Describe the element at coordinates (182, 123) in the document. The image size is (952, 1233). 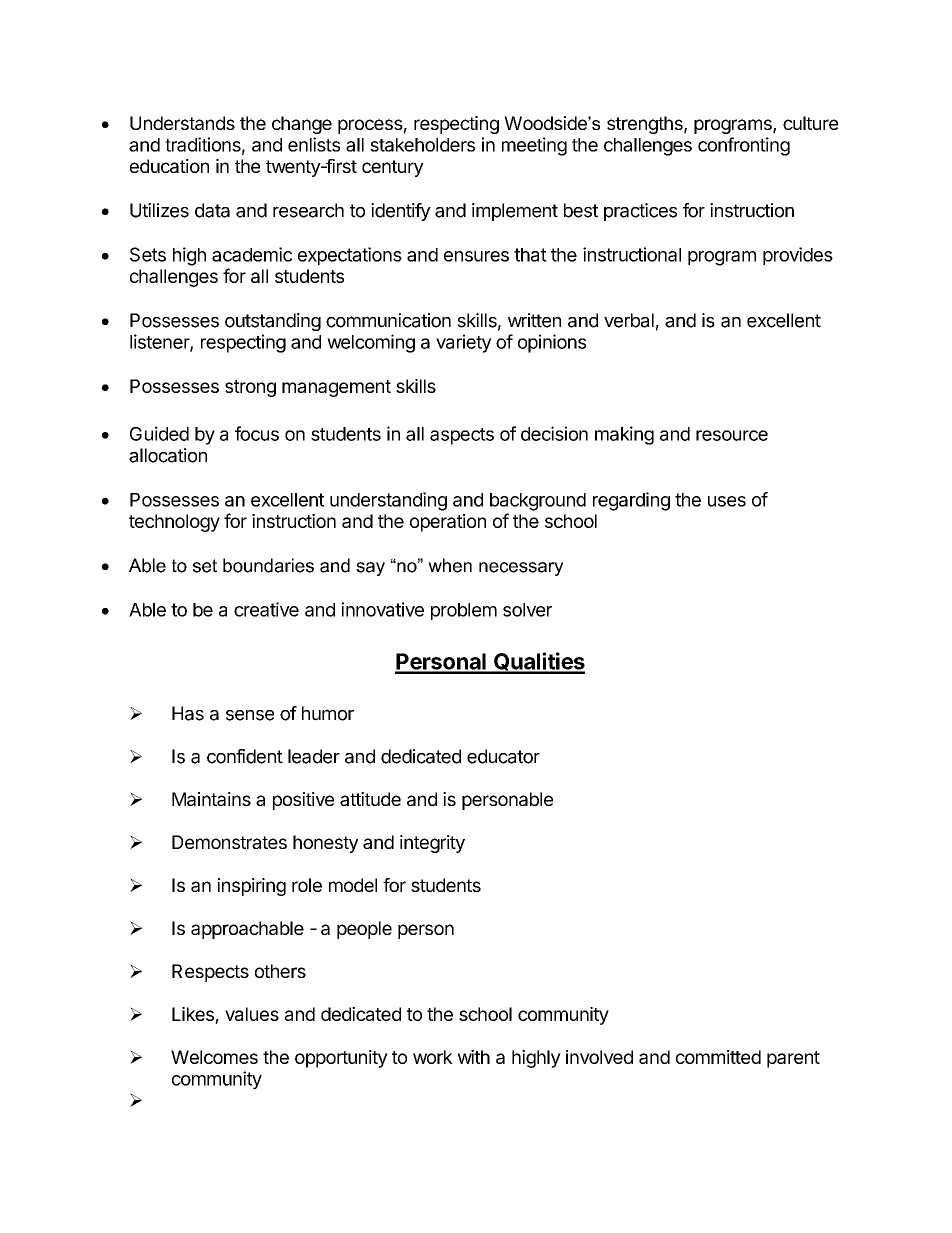
I see `Understands` at that location.
